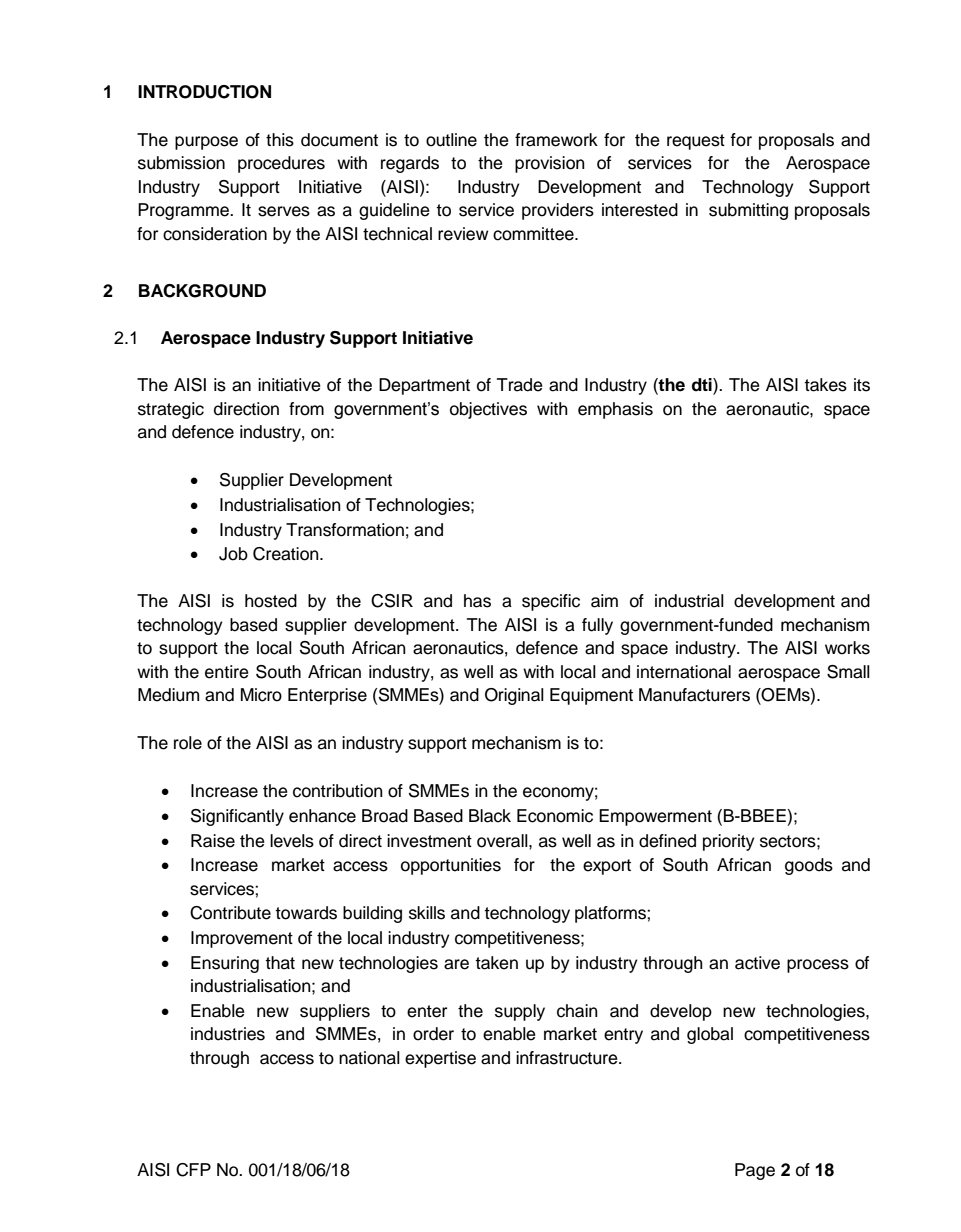 This screenshot has height=1232, width=961. I want to click on Trade, so click(520, 385).
